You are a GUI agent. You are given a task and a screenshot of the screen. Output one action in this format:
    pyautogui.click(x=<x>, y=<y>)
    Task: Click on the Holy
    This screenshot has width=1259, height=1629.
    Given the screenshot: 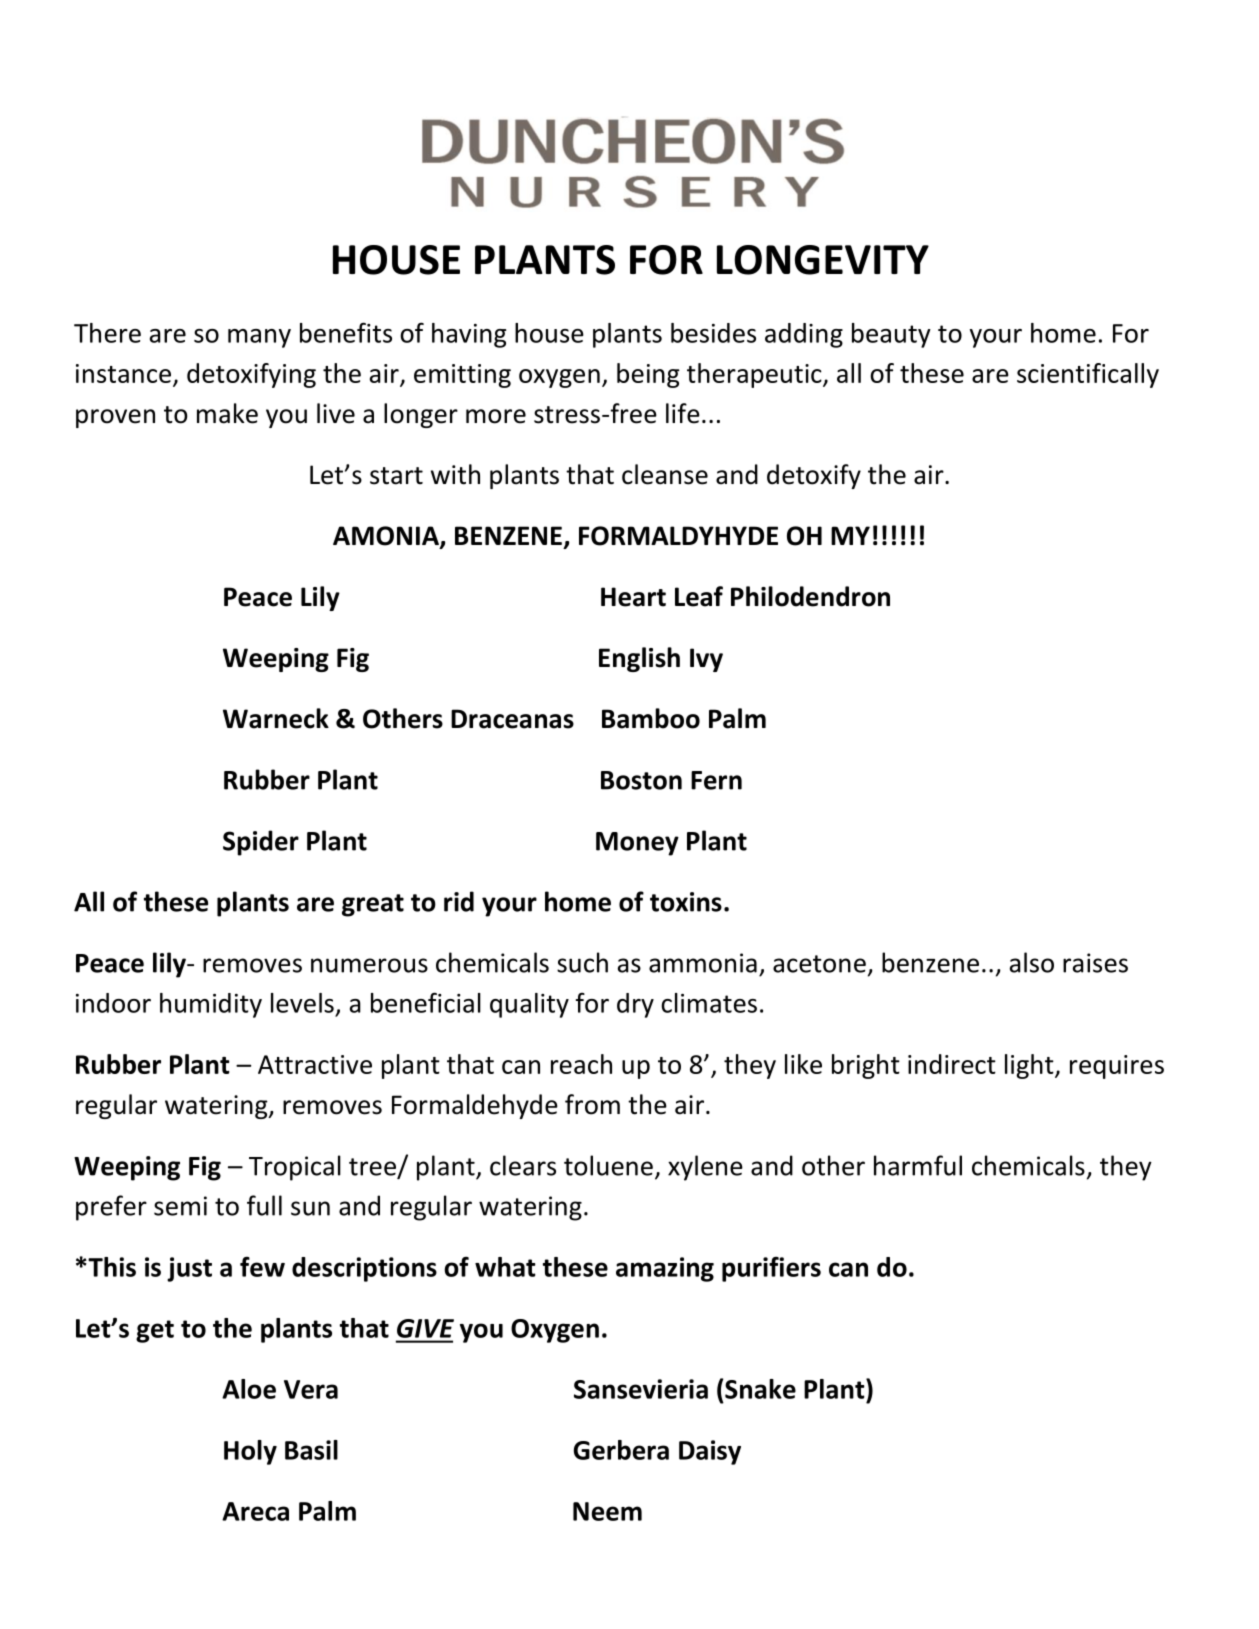 What is the action you would take?
    pyautogui.click(x=250, y=1452)
